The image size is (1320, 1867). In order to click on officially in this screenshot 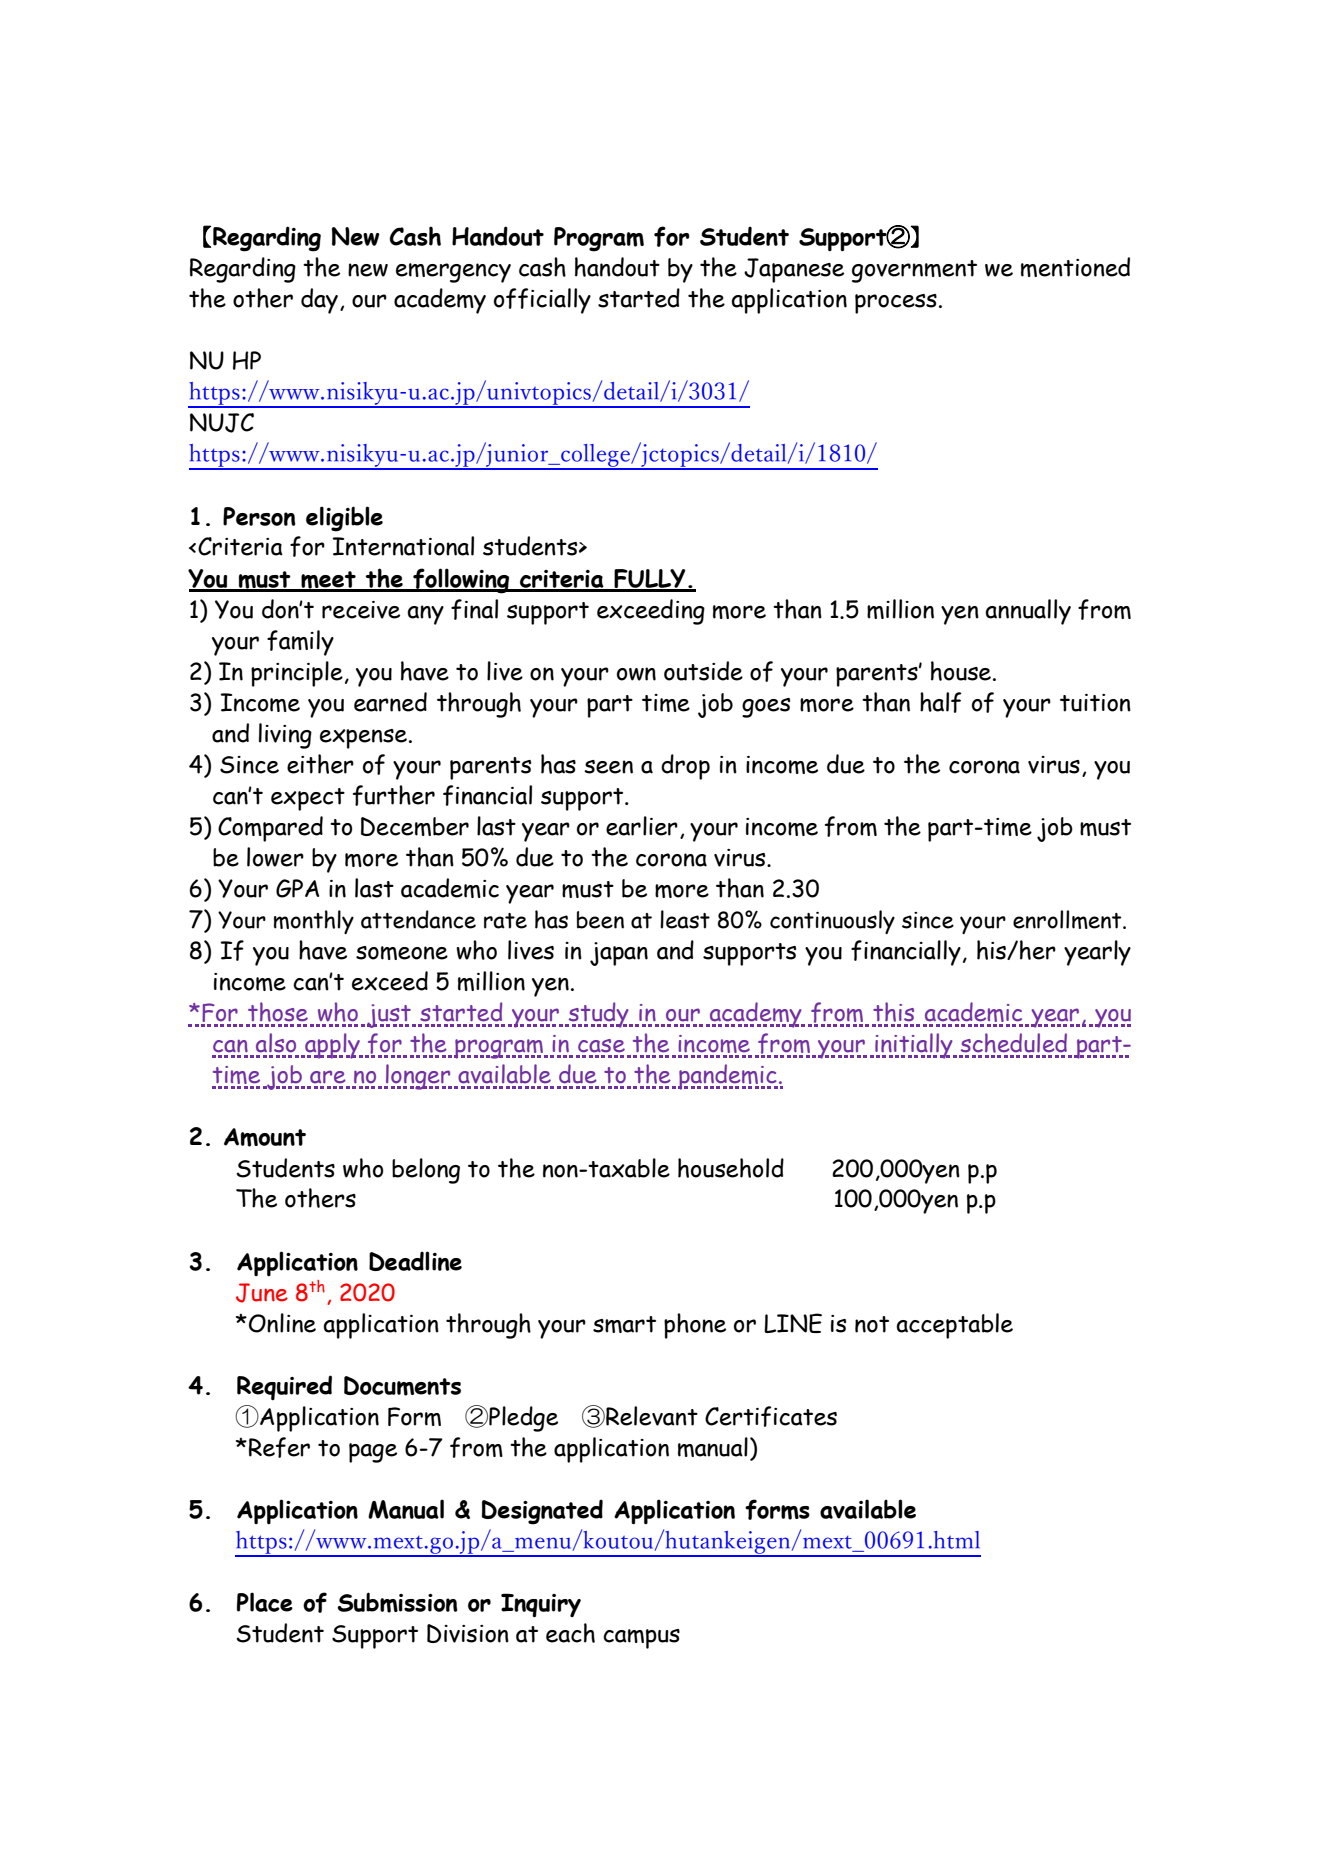, I will do `click(542, 301)`.
